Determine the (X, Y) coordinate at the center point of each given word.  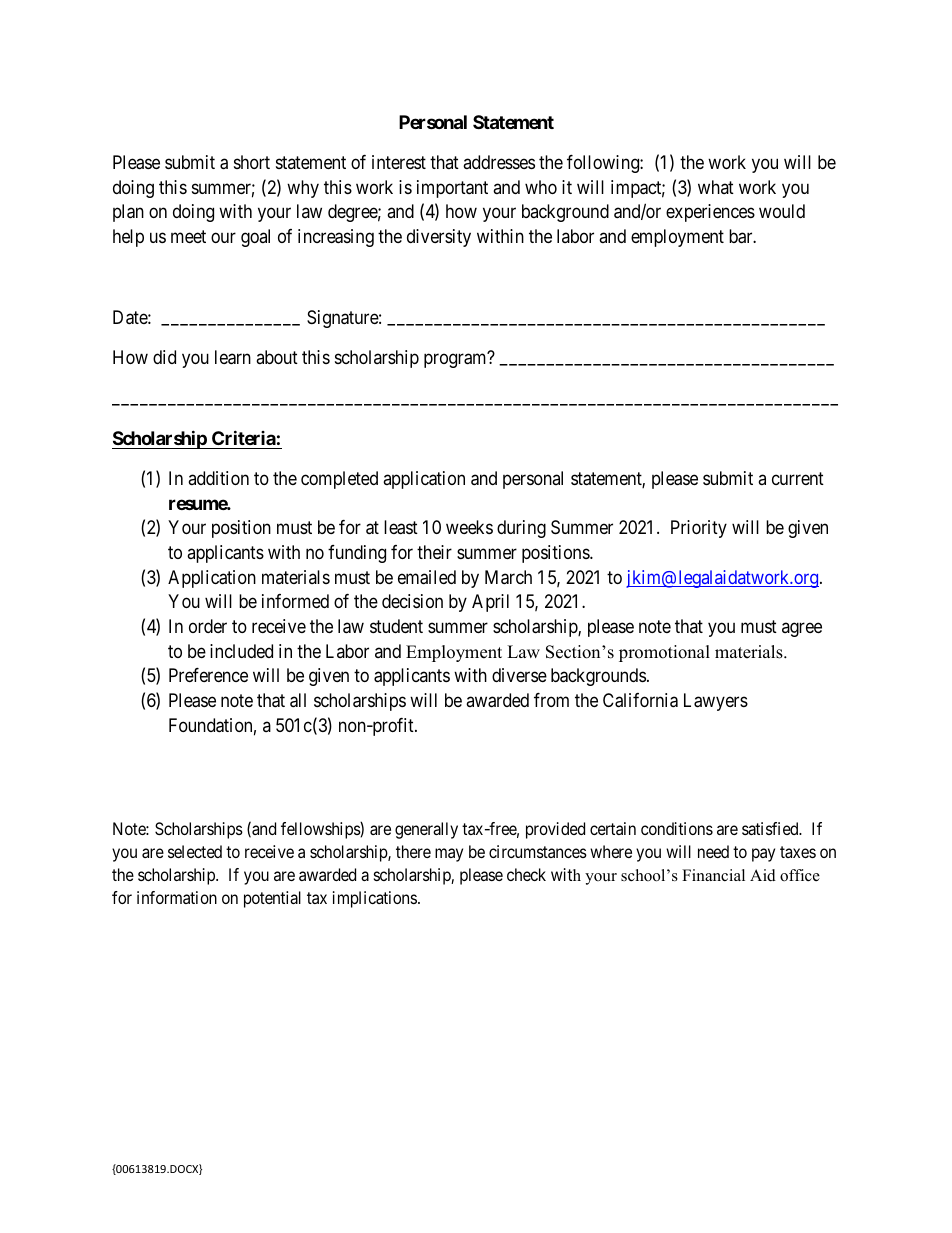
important (452, 189)
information (177, 897)
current (798, 478)
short (252, 162)
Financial (713, 875)
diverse (519, 675)
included (241, 651)
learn (233, 357)
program (456, 360)
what (716, 187)
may (449, 855)
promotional (664, 653)
